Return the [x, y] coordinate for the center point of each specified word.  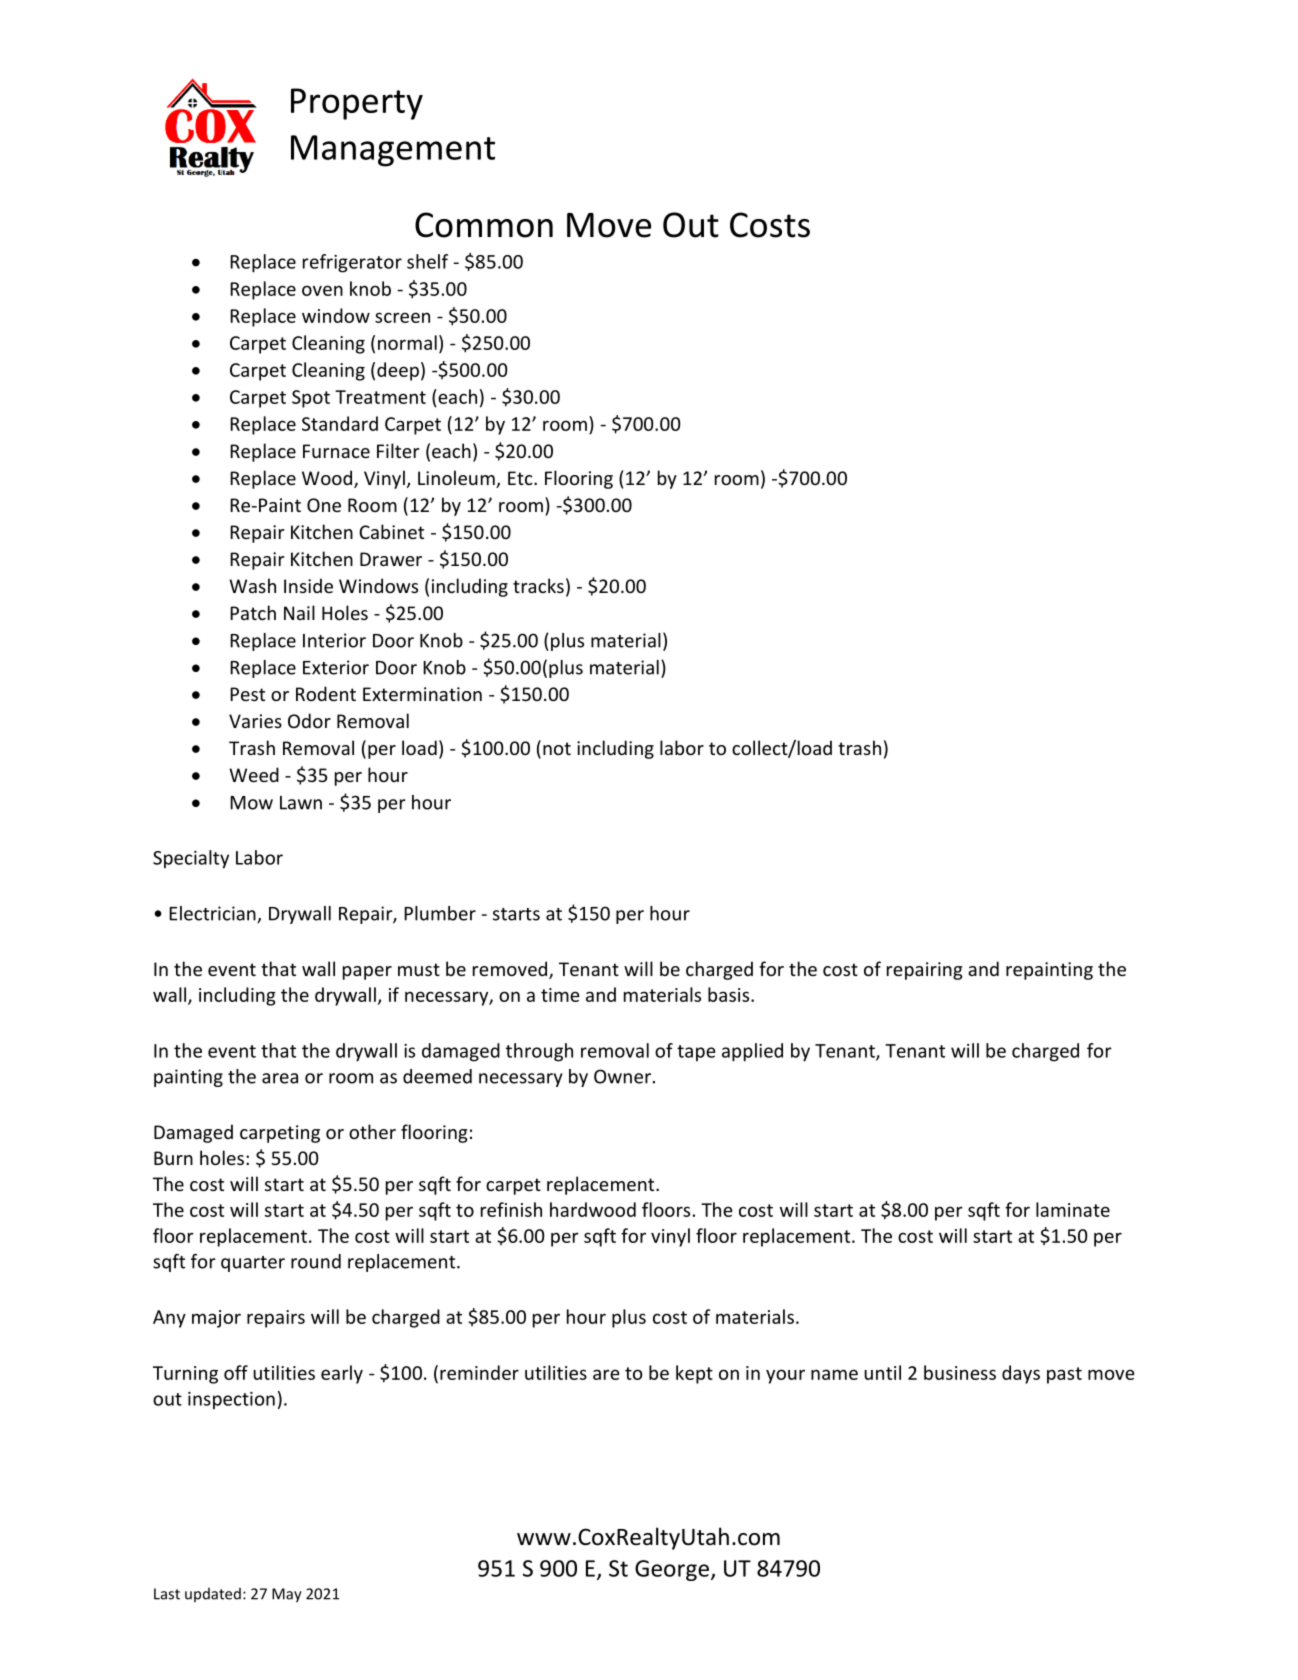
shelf [427, 261]
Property [357, 104]
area [280, 1078]
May [287, 1595]
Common [484, 225]
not [557, 748]
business [960, 1372]
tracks [538, 585]
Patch [253, 612]
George [672, 1570]
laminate [1073, 1209]
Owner [622, 1076]
